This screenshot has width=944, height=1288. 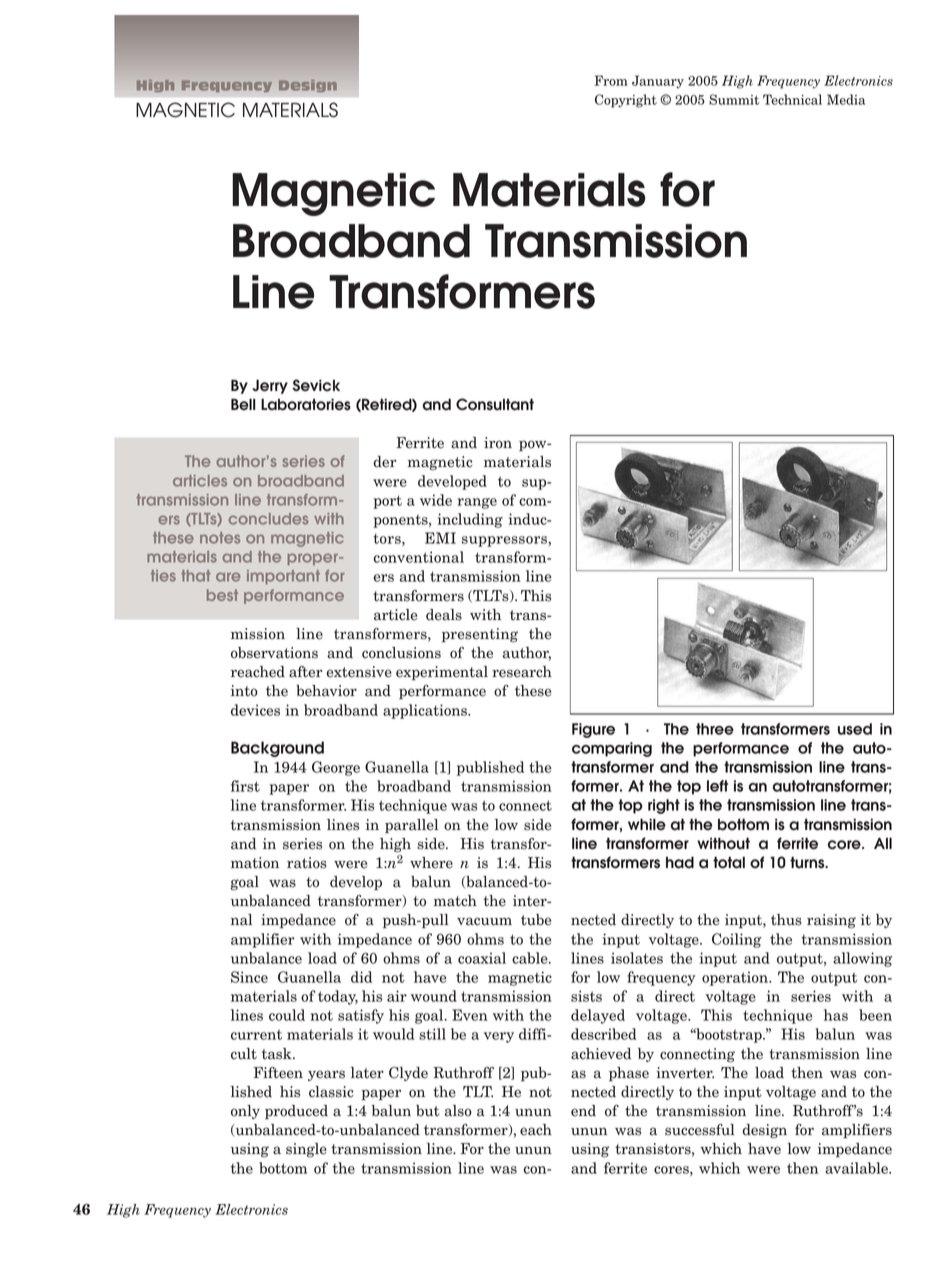 I want to click on available, so click(x=857, y=1168).
